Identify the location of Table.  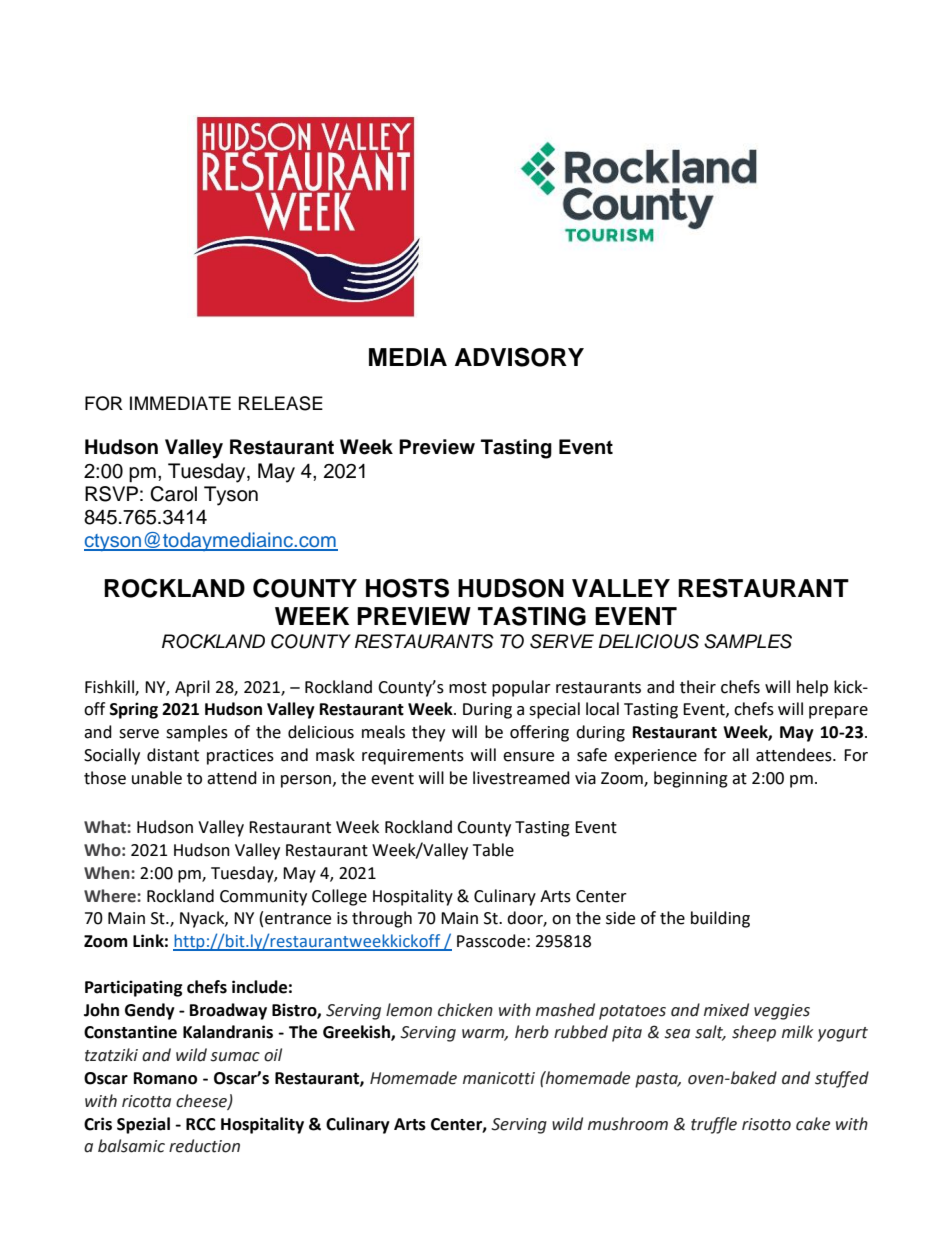
(493, 850).
